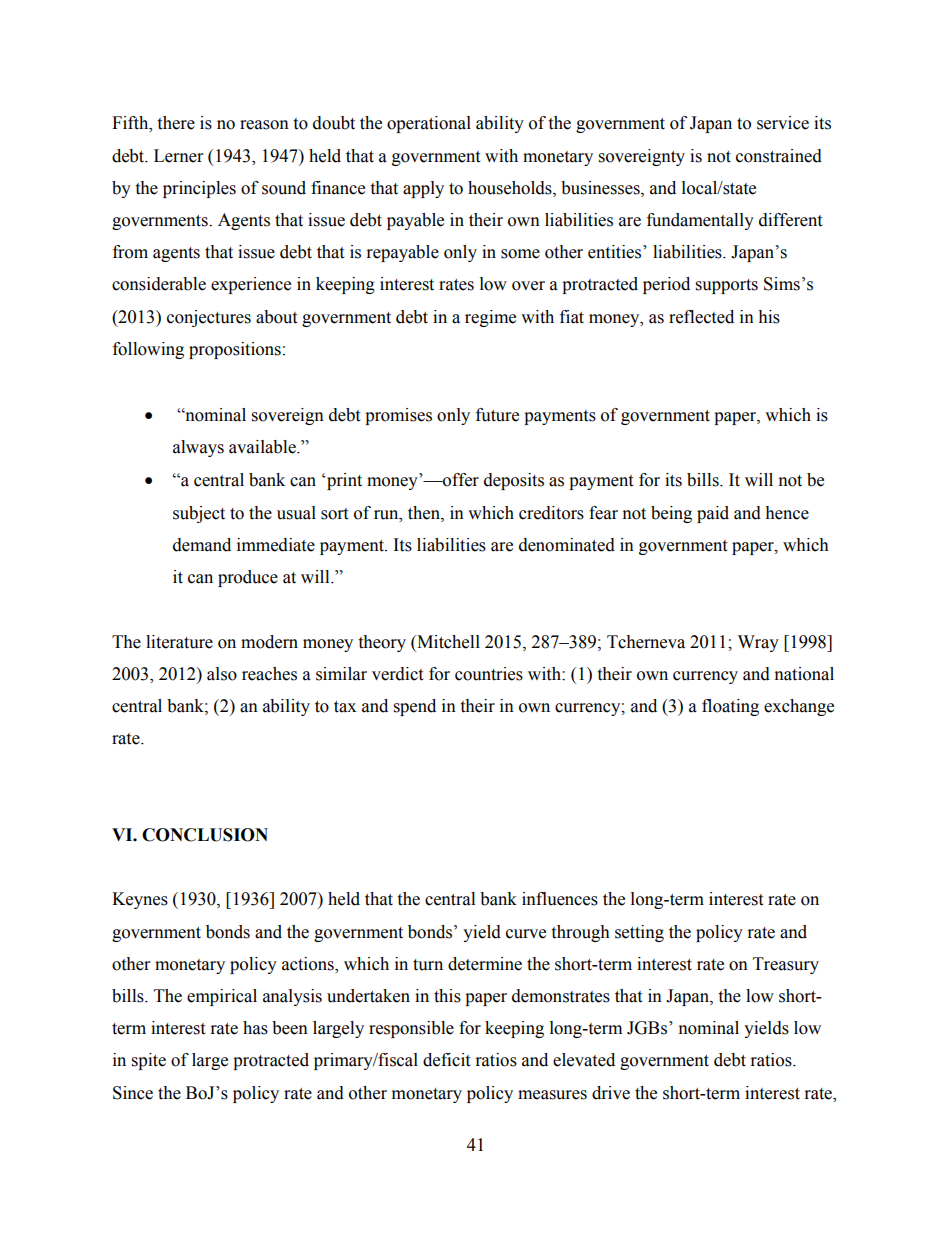 Image resolution: width=952 pixels, height=1233 pixels. Describe the element at coordinates (149, 1061) in the document. I see `spite` at that location.
